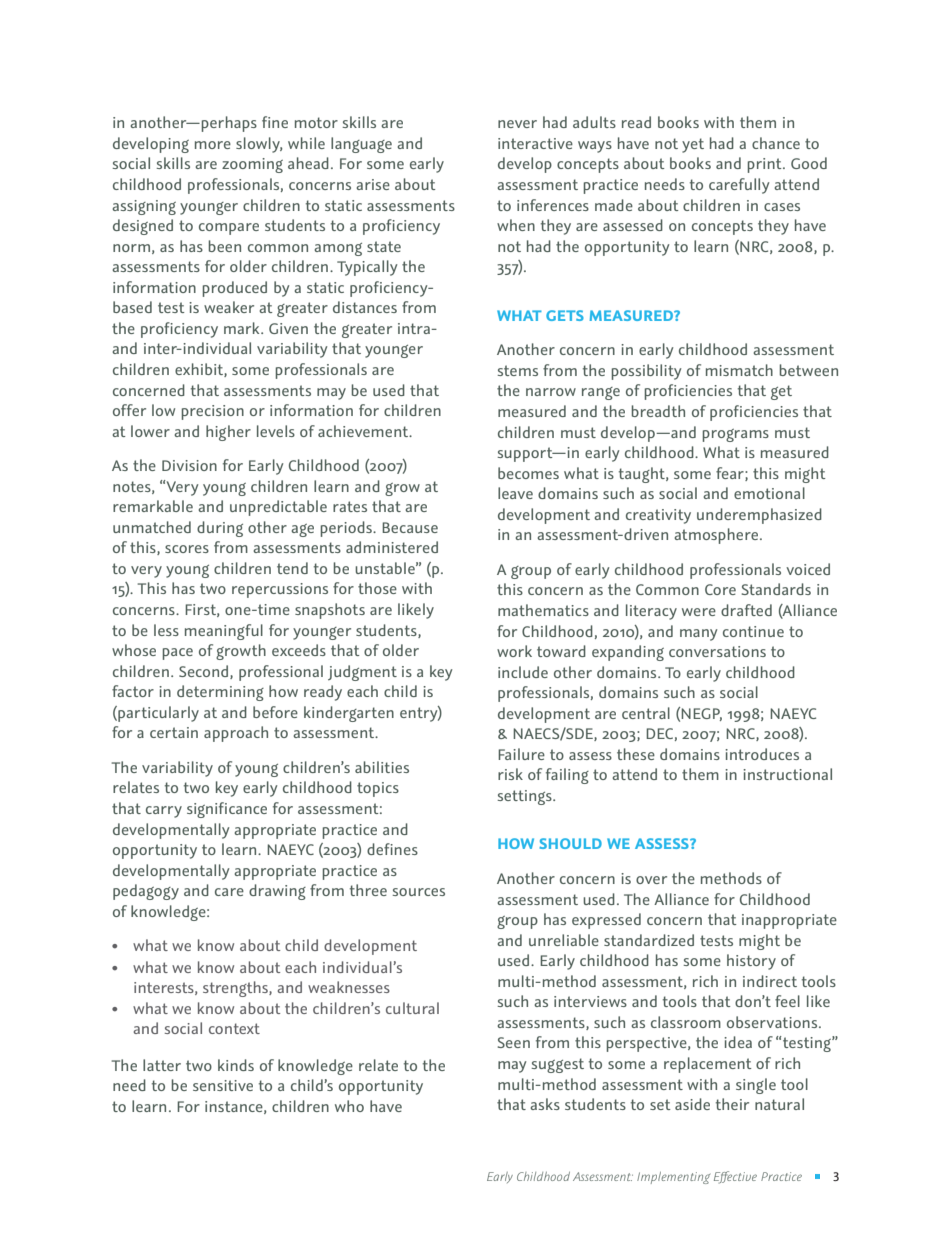 This screenshot has height=1233, width=952. I want to click on yet, so click(693, 145).
